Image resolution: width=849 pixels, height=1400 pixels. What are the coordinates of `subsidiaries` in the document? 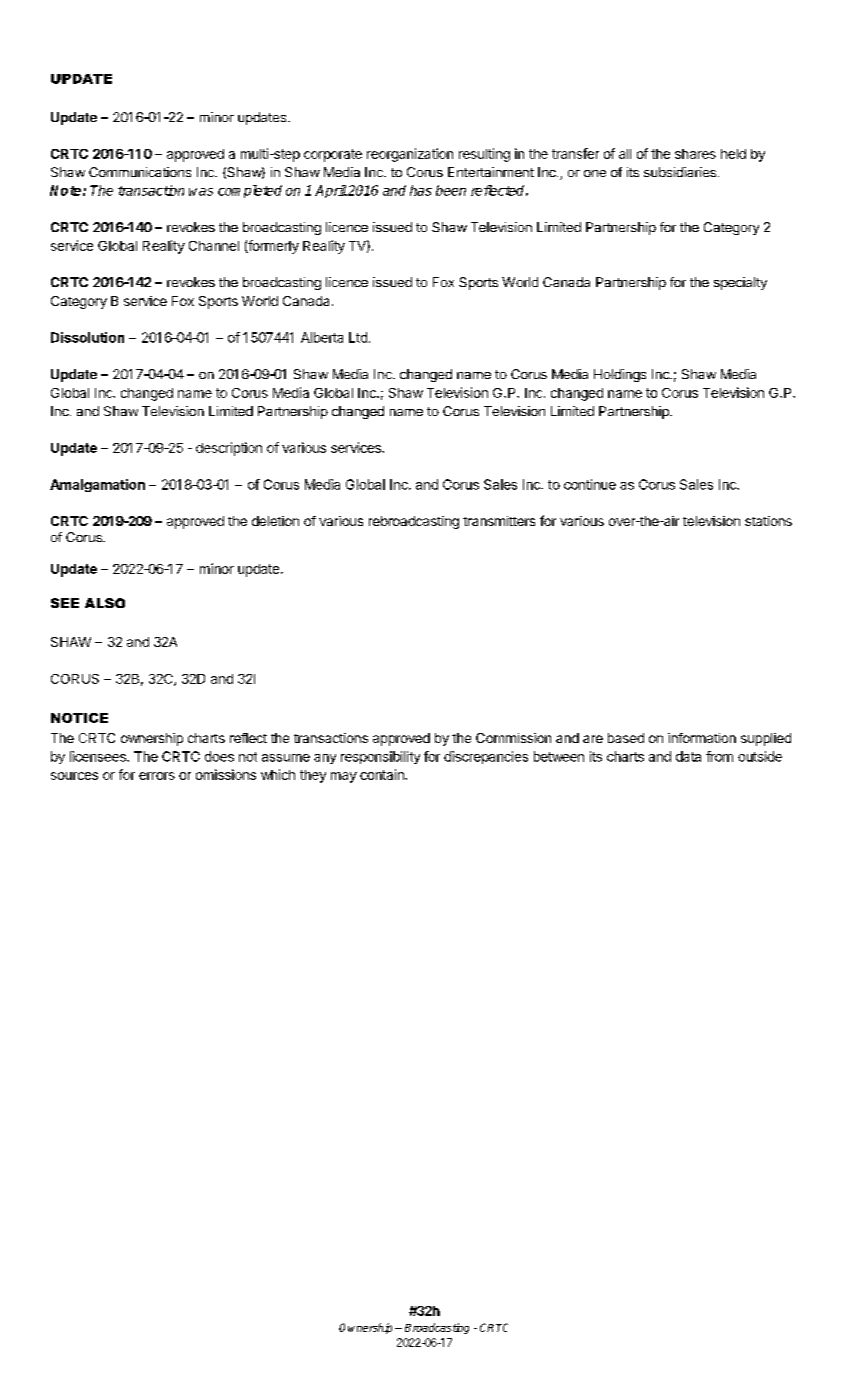 It's located at (680, 172).
